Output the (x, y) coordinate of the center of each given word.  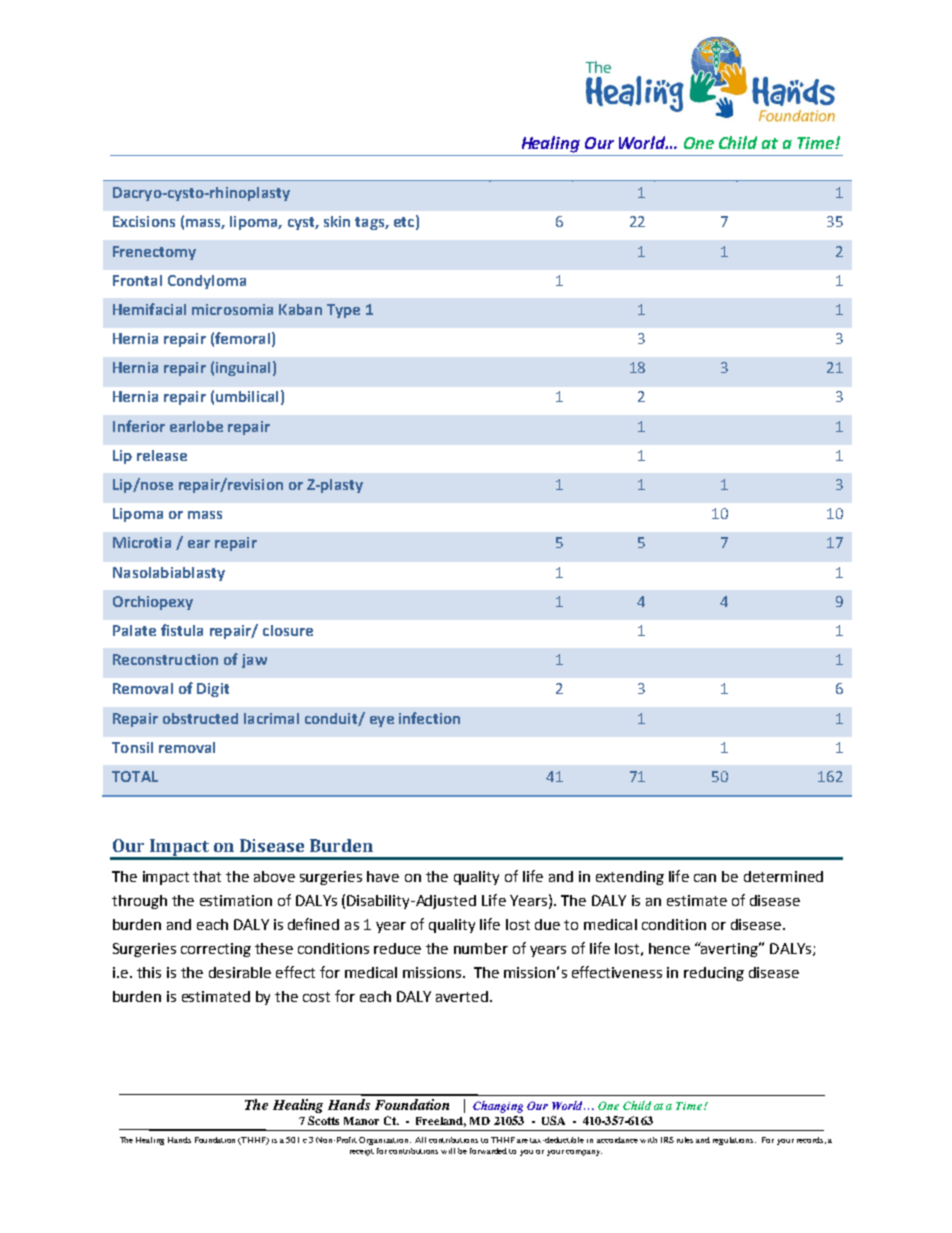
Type (343, 311)
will (448, 1151)
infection (429, 718)
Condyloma (207, 282)
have (383, 876)
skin (337, 221)
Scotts (323, 1120)
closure (288, 630)
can (705, 878)
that (207, 876)
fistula (182, 630)
